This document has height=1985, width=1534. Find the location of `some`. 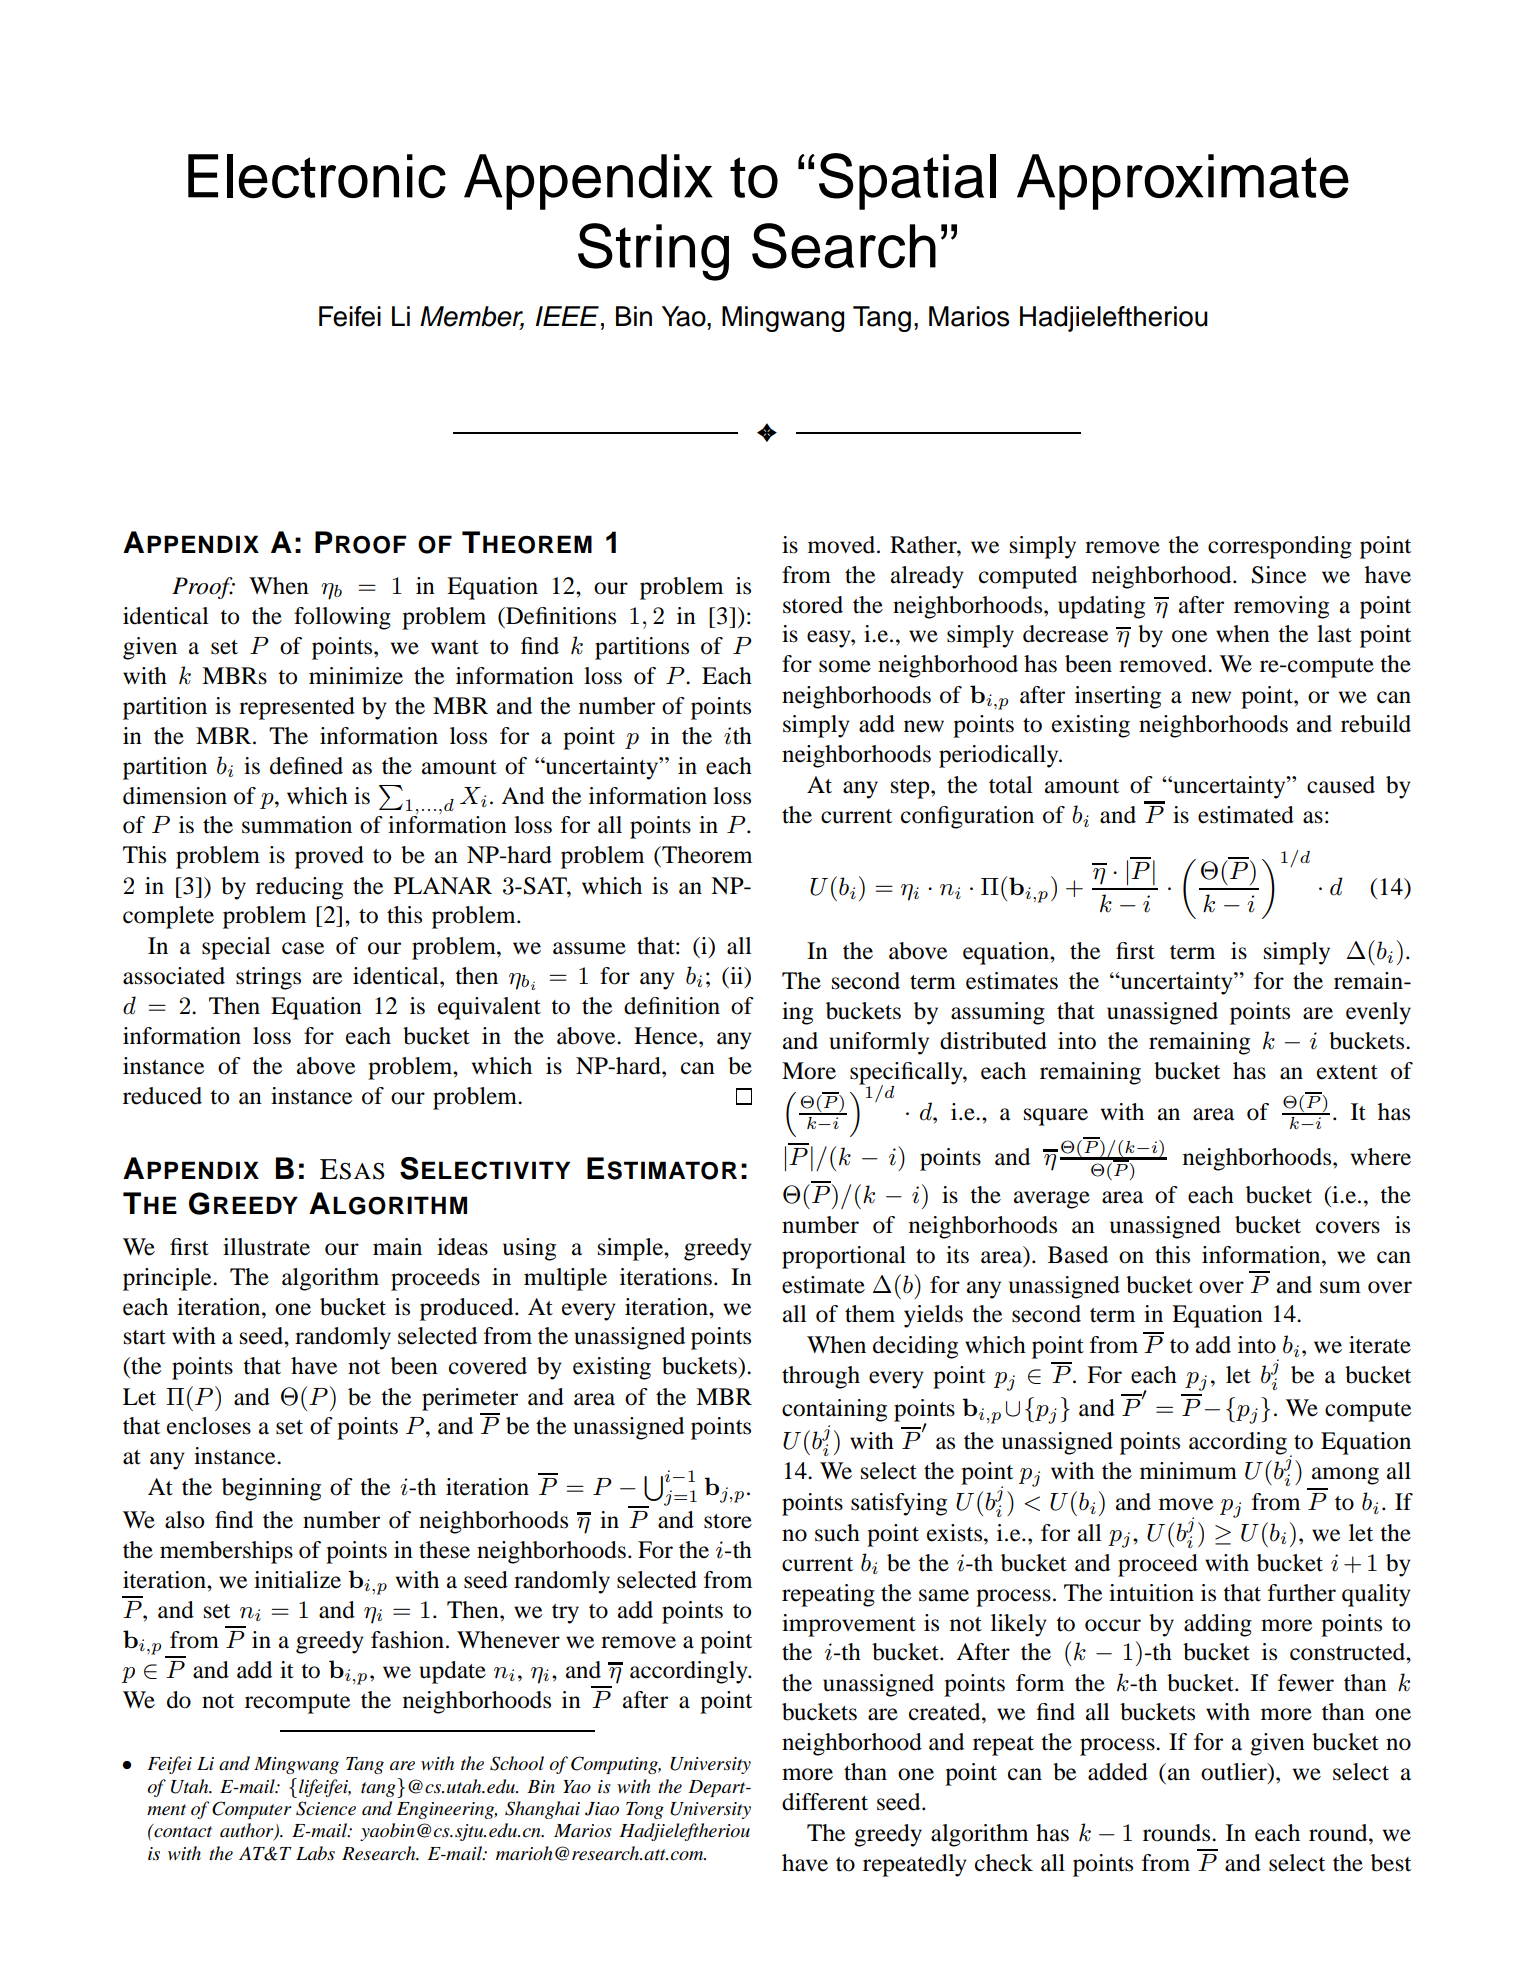

some is located at coordinates (845, 666).
